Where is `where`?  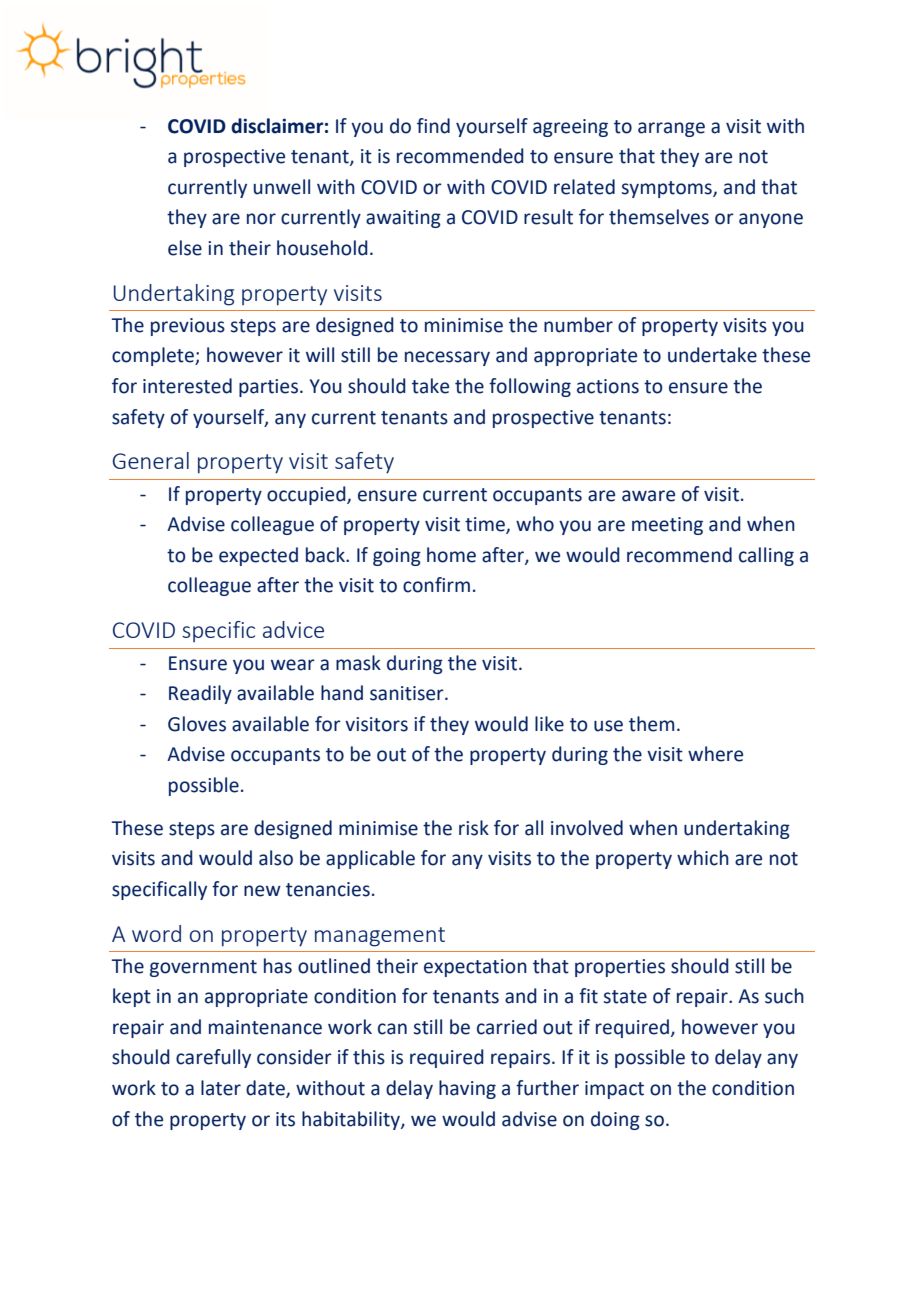
where is located at coordinates (715, 754).
